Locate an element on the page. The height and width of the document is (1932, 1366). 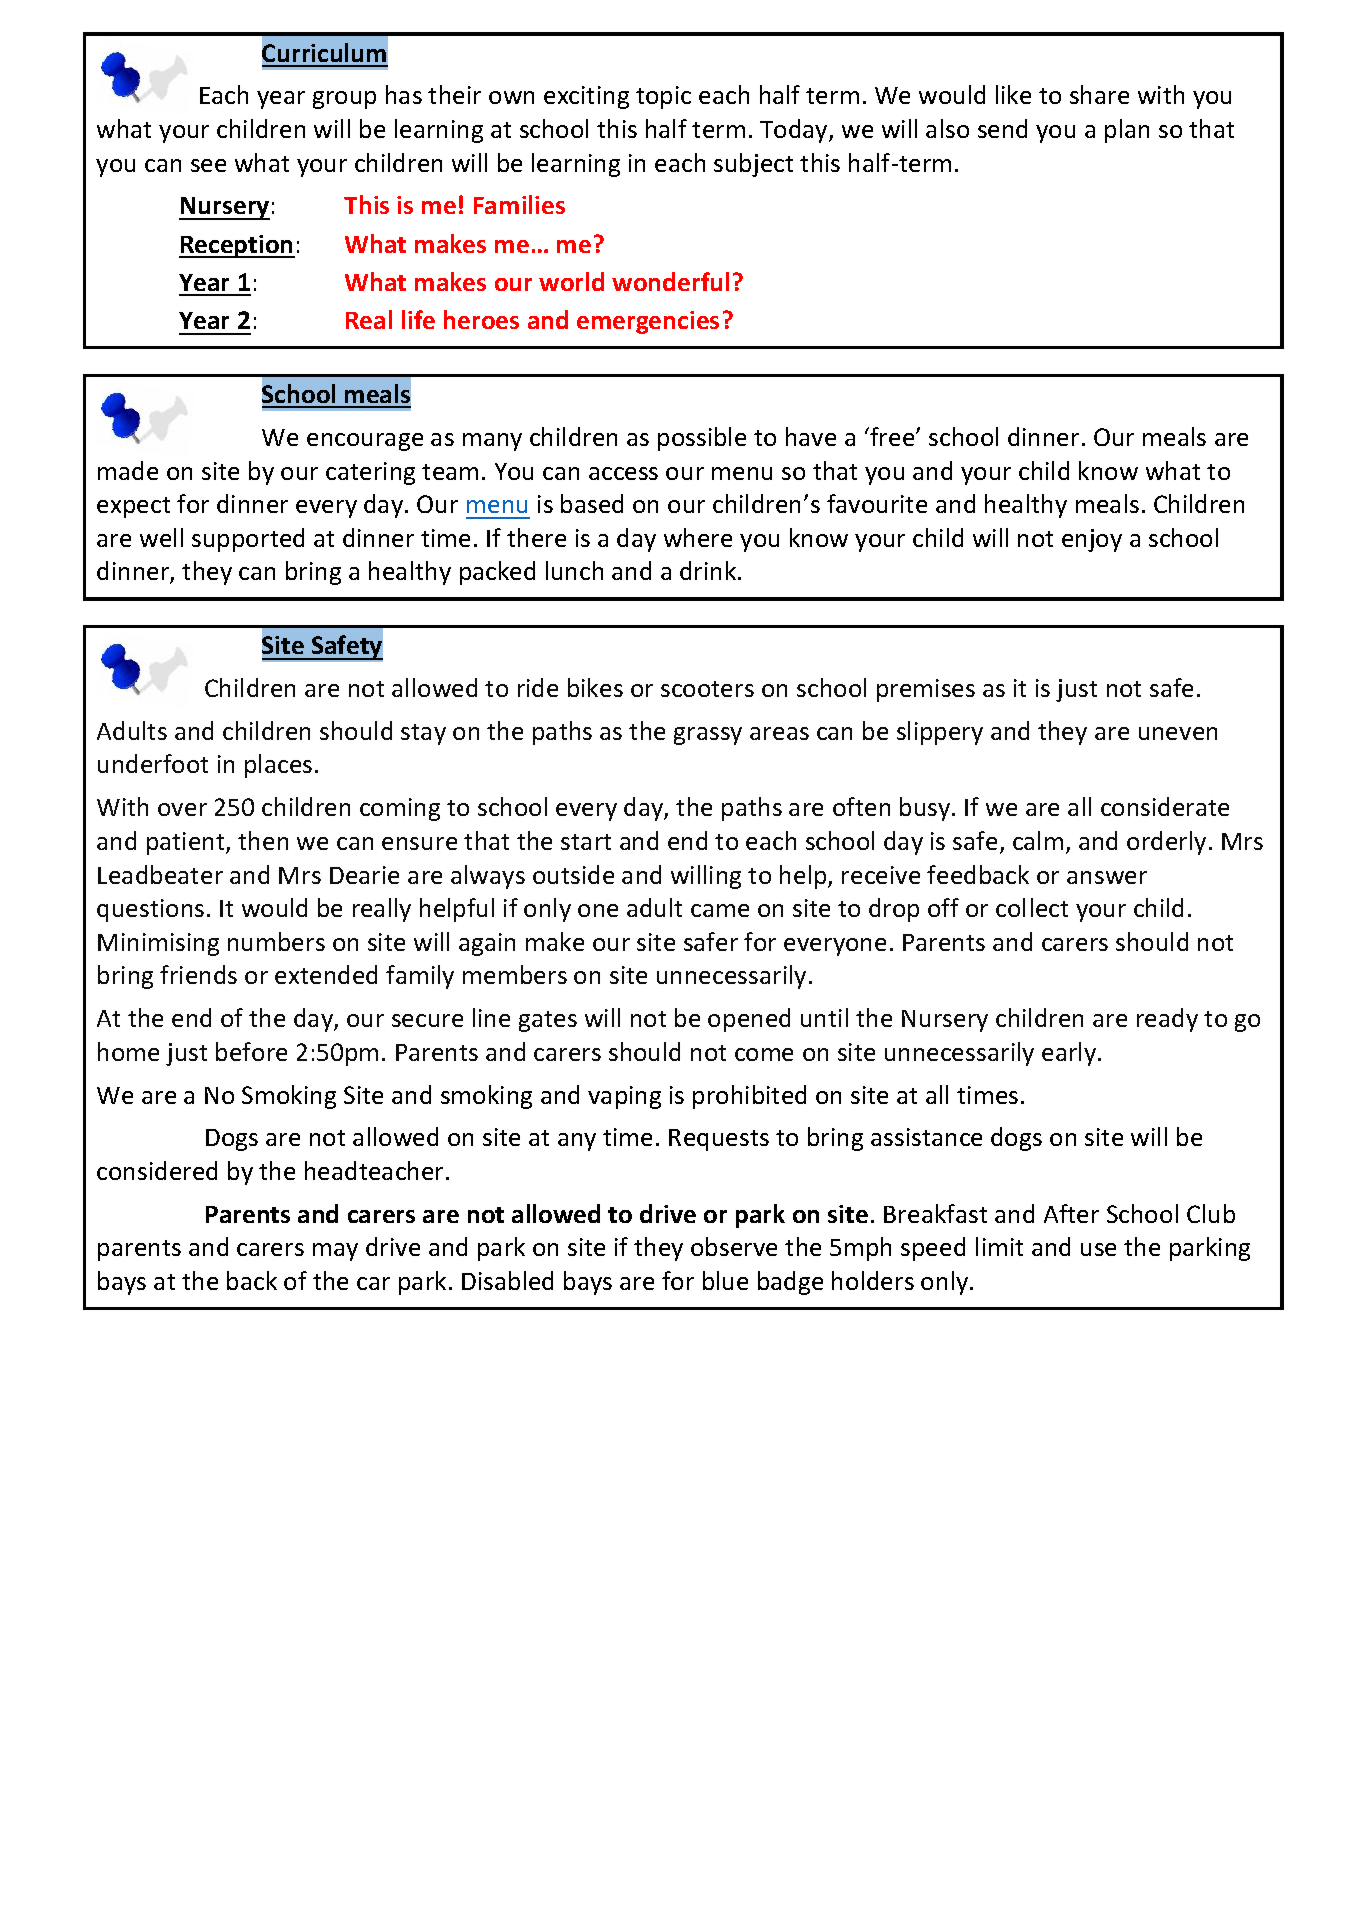
answer is located at coordinates (1107, 877).
